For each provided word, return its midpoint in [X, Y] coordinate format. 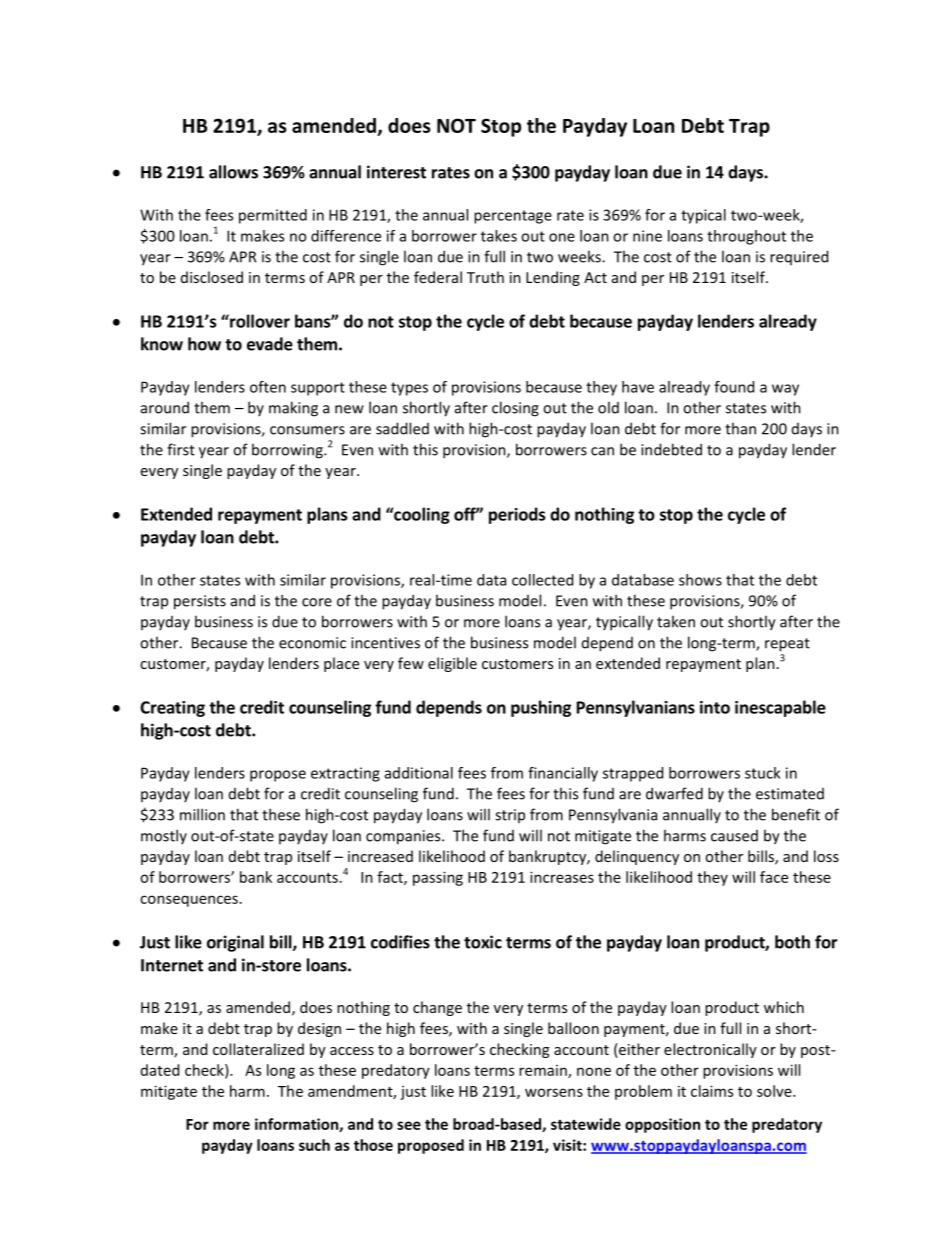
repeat [787, 645]
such [314, 1145]
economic [312, 643]
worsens [554, 1092]
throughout [746, 237]
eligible [452, 664]
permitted [273, 216]
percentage [513, 217]
